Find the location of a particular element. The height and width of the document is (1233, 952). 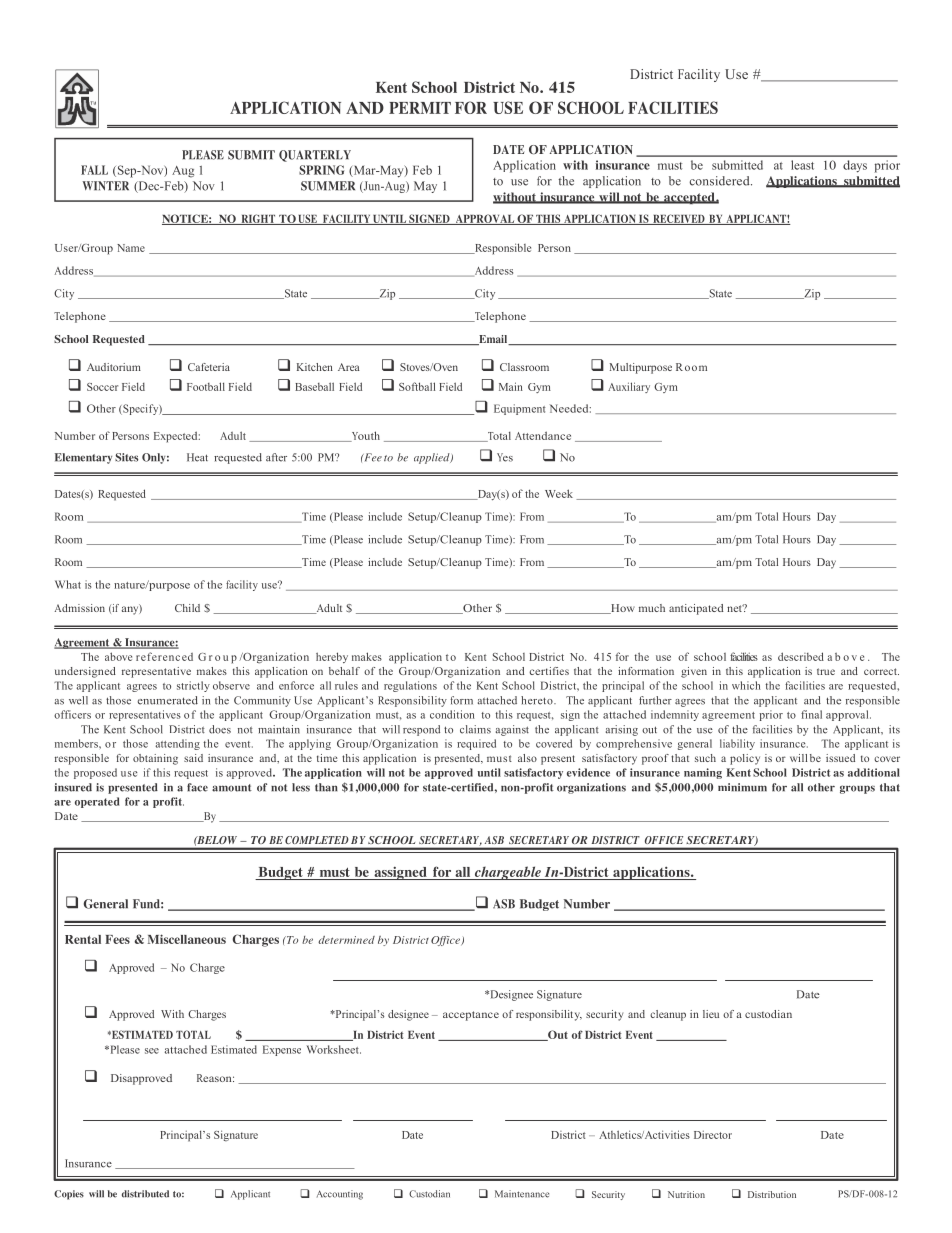

least is located at coordinates (802, 165).
